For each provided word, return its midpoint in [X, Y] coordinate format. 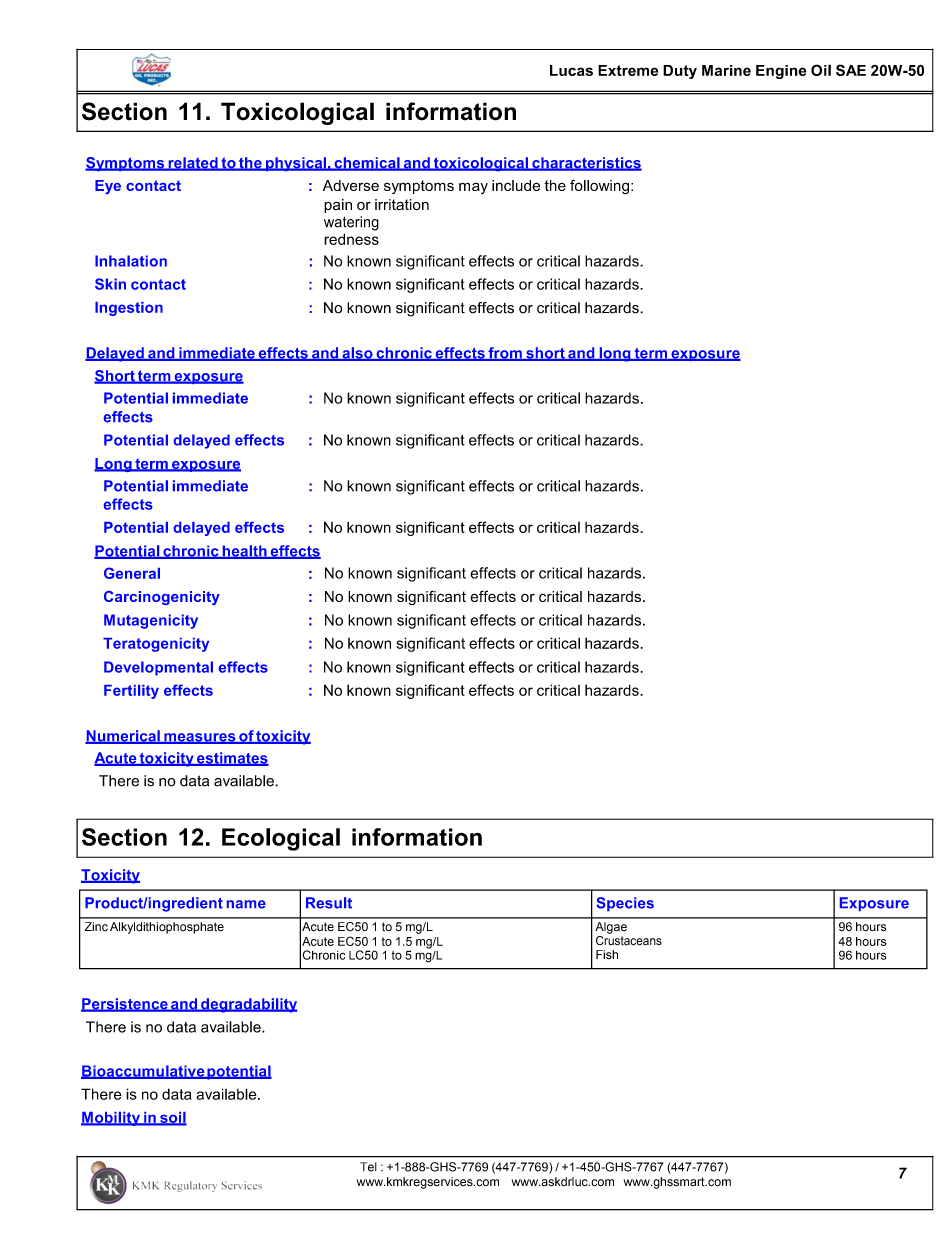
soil [172, 1118]
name [246, 904]
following [599, 187]
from [505, 354]
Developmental [158, 668]
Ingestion [129, 309]
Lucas [571, 70]
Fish [607, 955]
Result [329, 903]
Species [625, 904]
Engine [781, 72]
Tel [368, 1167]
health [244, 552]
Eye [108, 187]
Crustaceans [629, 939]
